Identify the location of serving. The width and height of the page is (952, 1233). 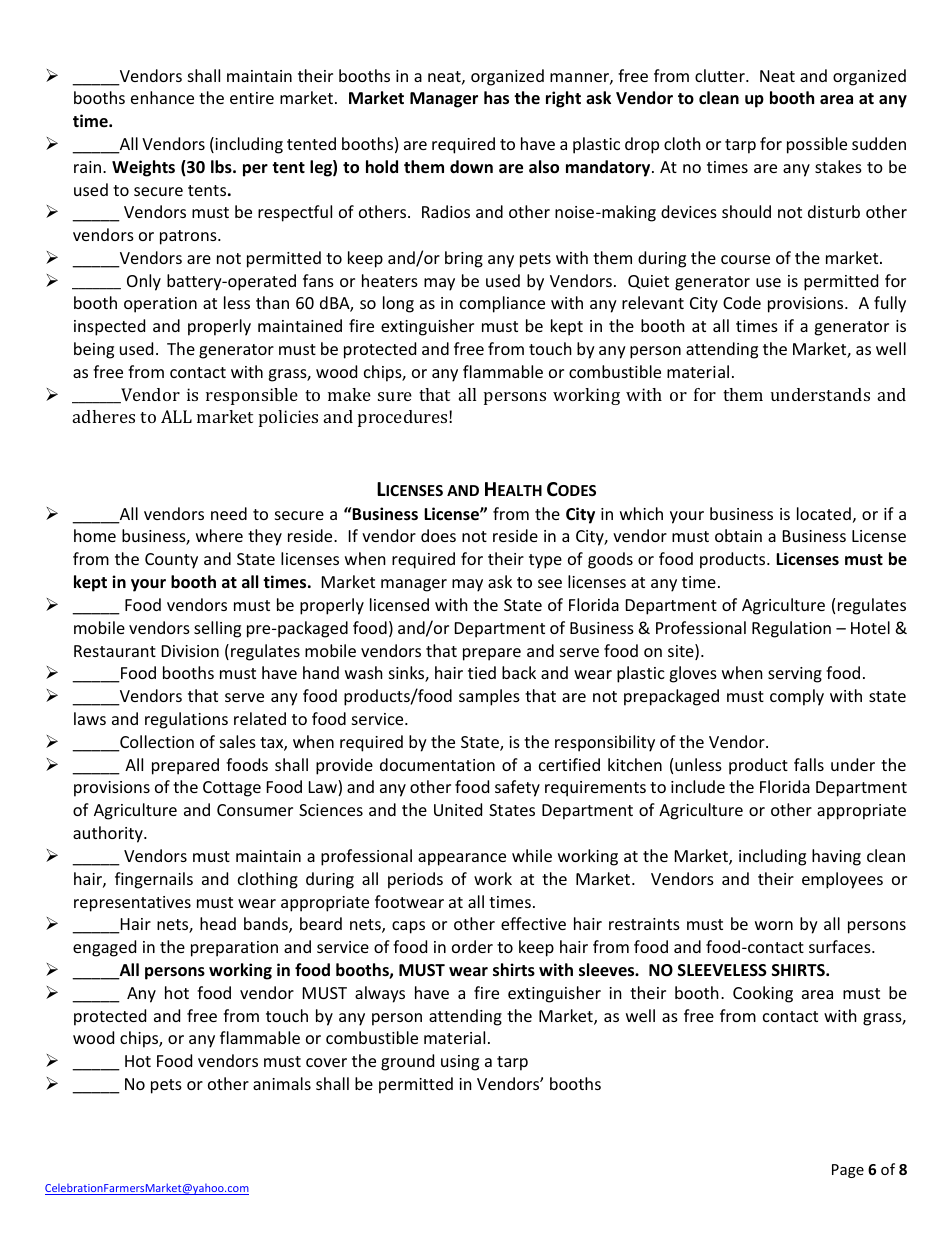
(795, 675).
